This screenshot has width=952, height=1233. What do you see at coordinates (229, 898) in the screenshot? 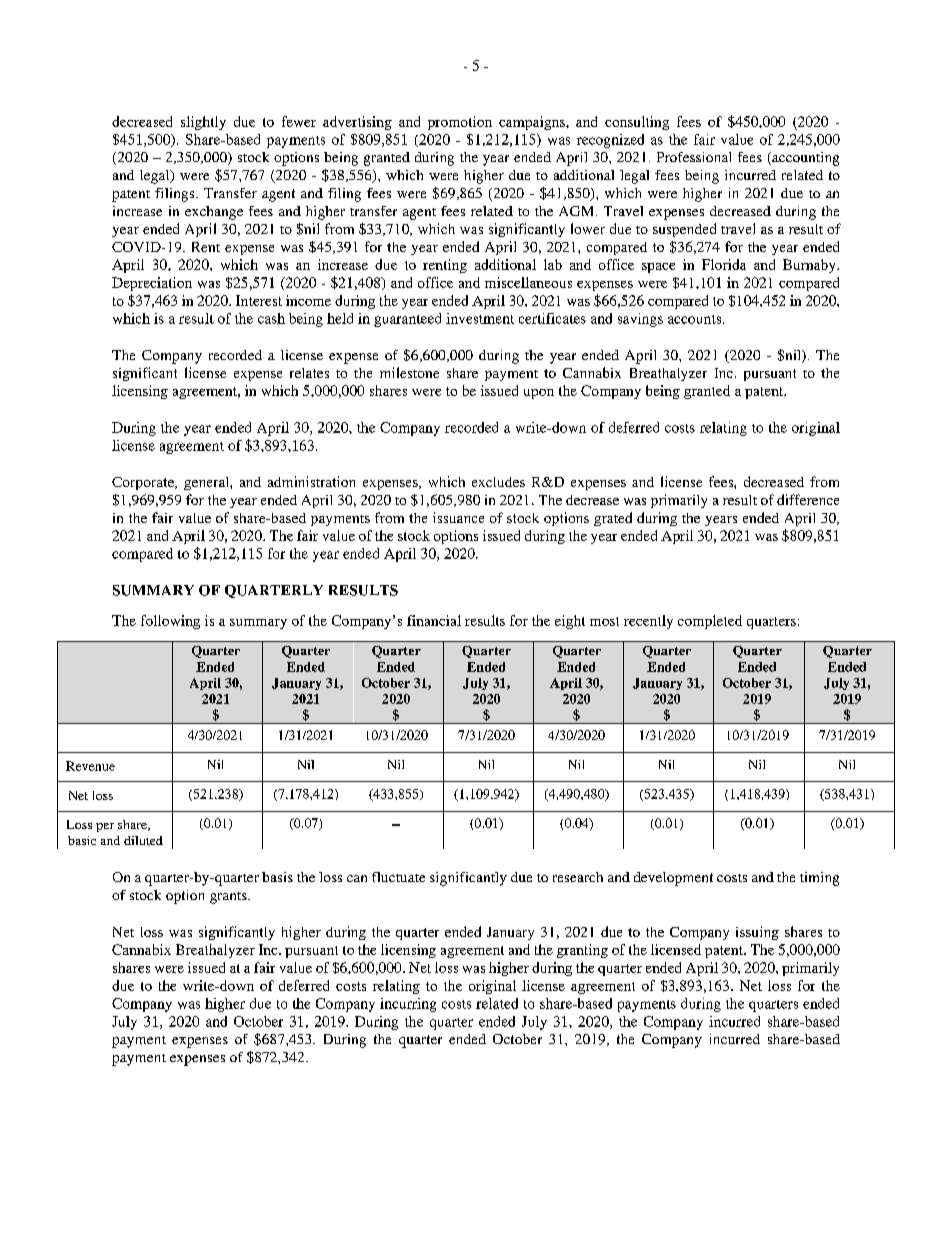
I see `grants` at bounding box center [229, 898].
